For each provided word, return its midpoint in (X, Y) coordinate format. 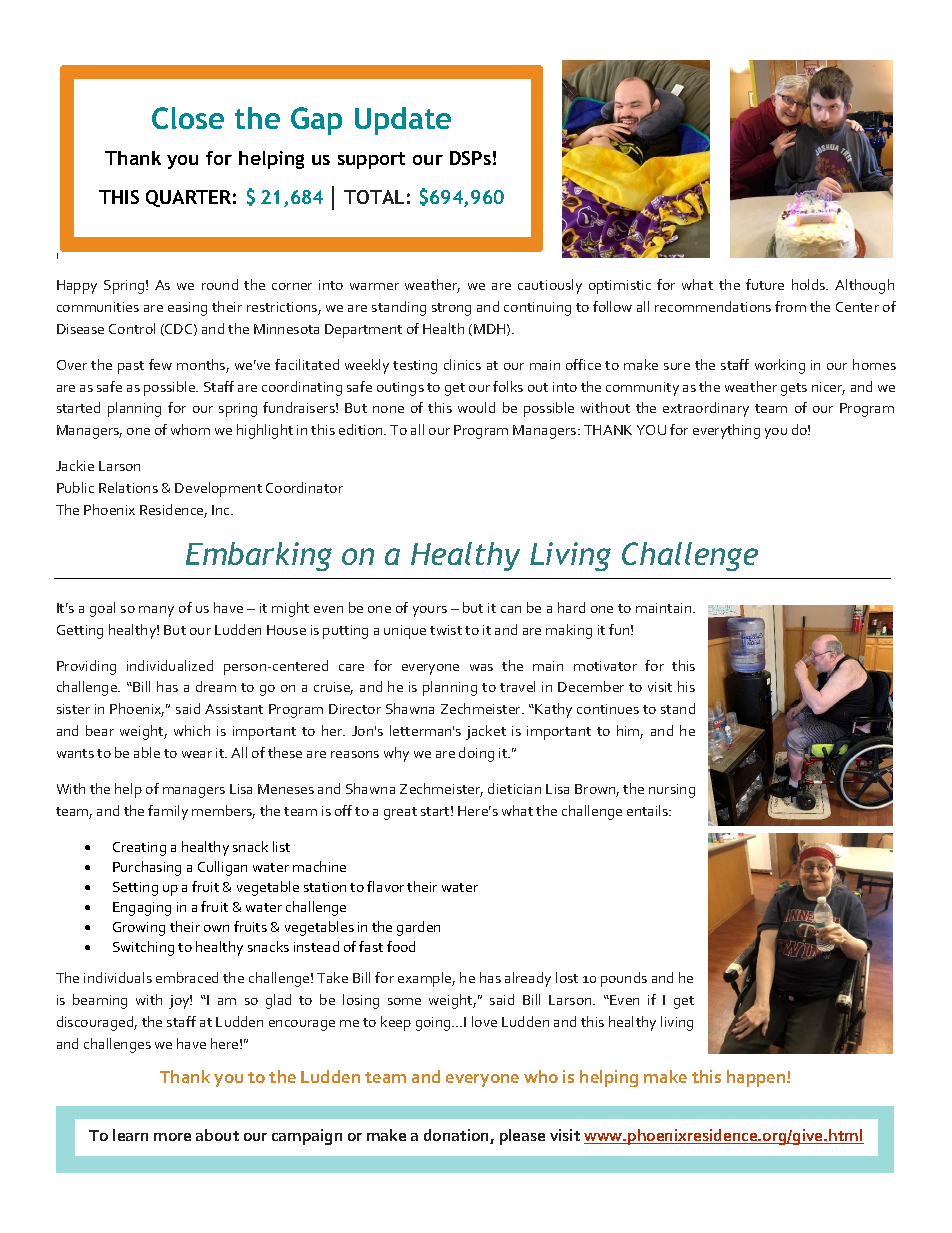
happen (757, 1078)
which (192, 730)
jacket (486, 732)
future (765, 284)
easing (187, 309)
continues (608, 709)
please (522, 1137)
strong (451, 309)
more (172, 1137)
